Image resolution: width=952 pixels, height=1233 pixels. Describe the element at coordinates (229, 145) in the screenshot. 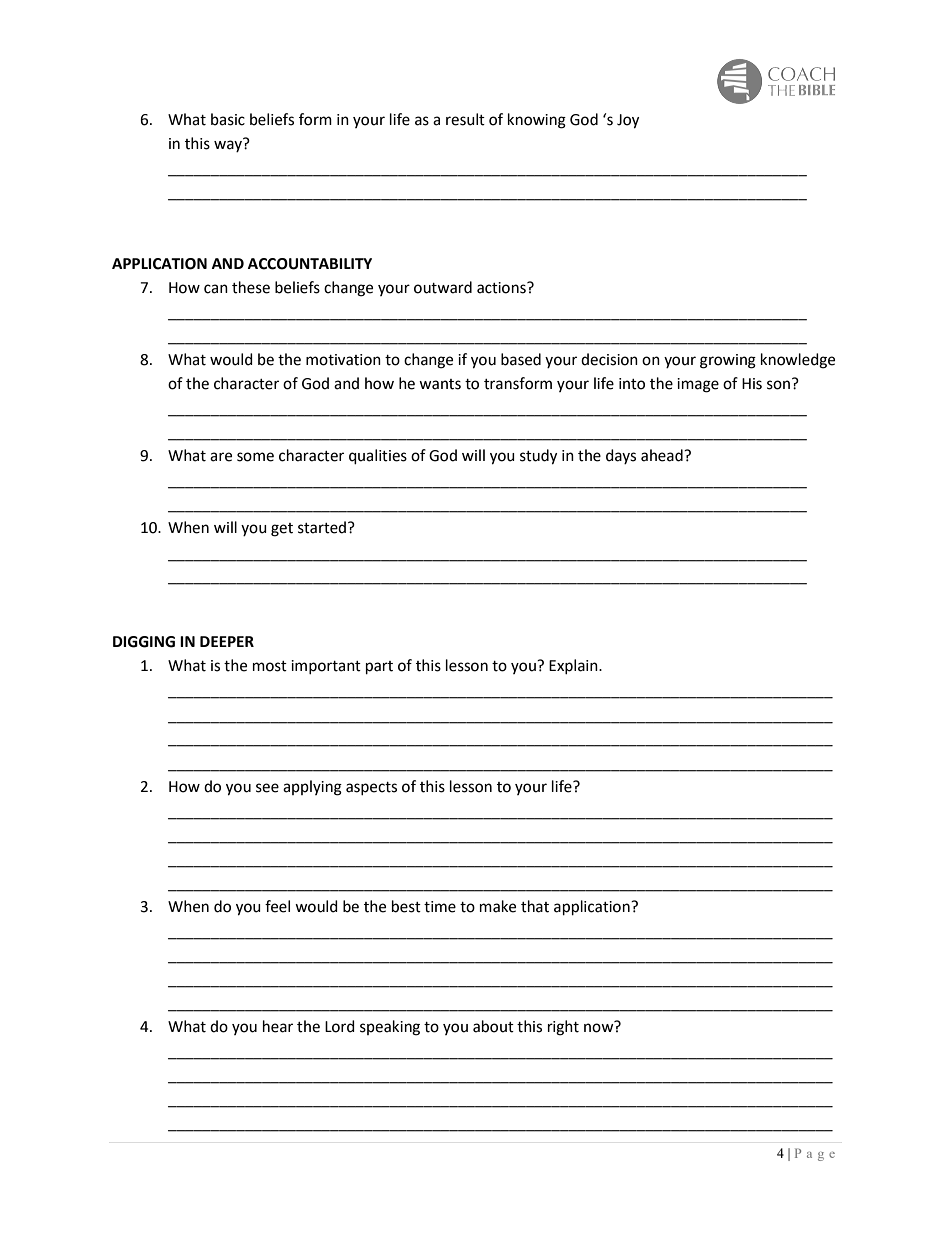

I see `way` at that location.
